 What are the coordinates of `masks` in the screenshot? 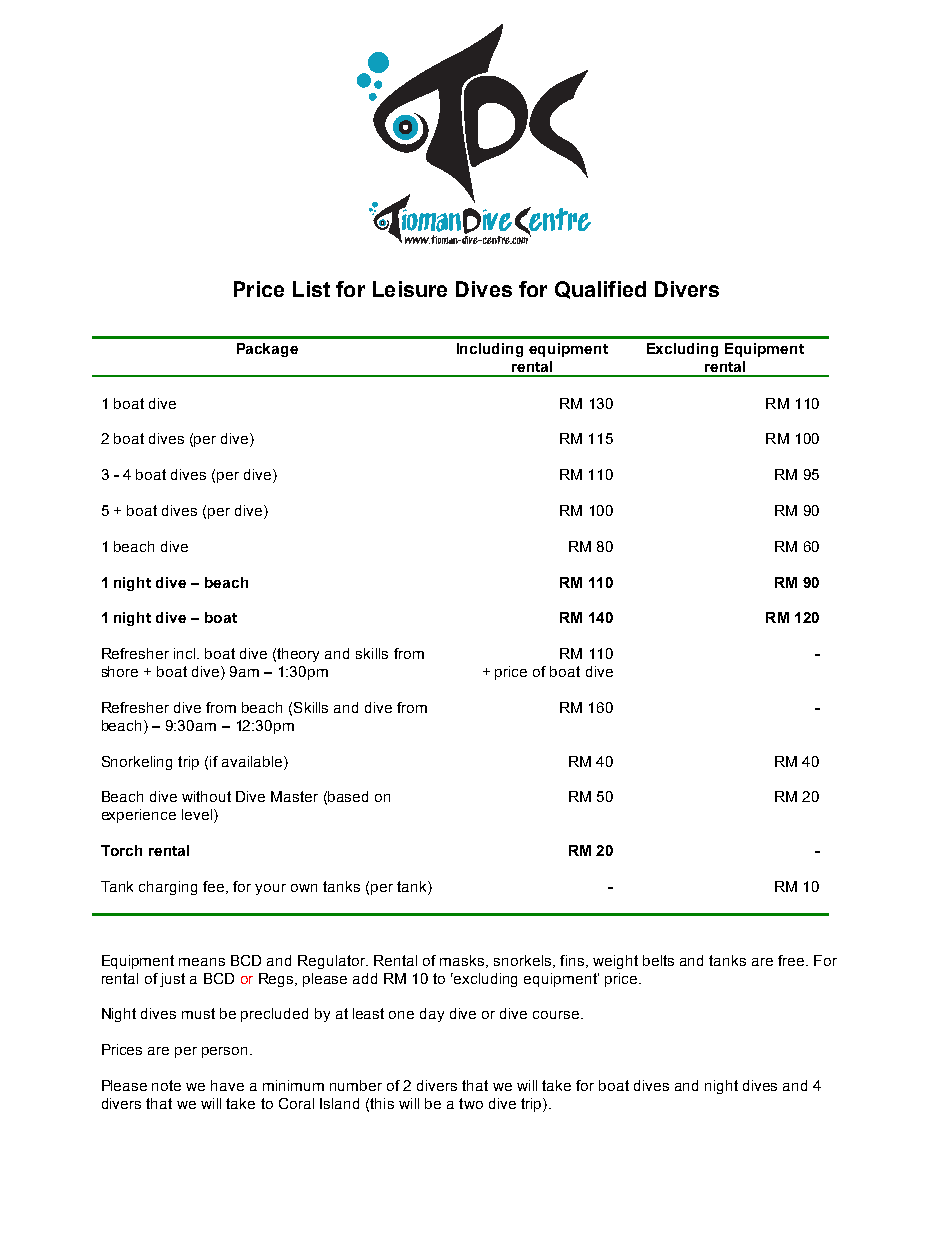 It's located at (463, 961).
